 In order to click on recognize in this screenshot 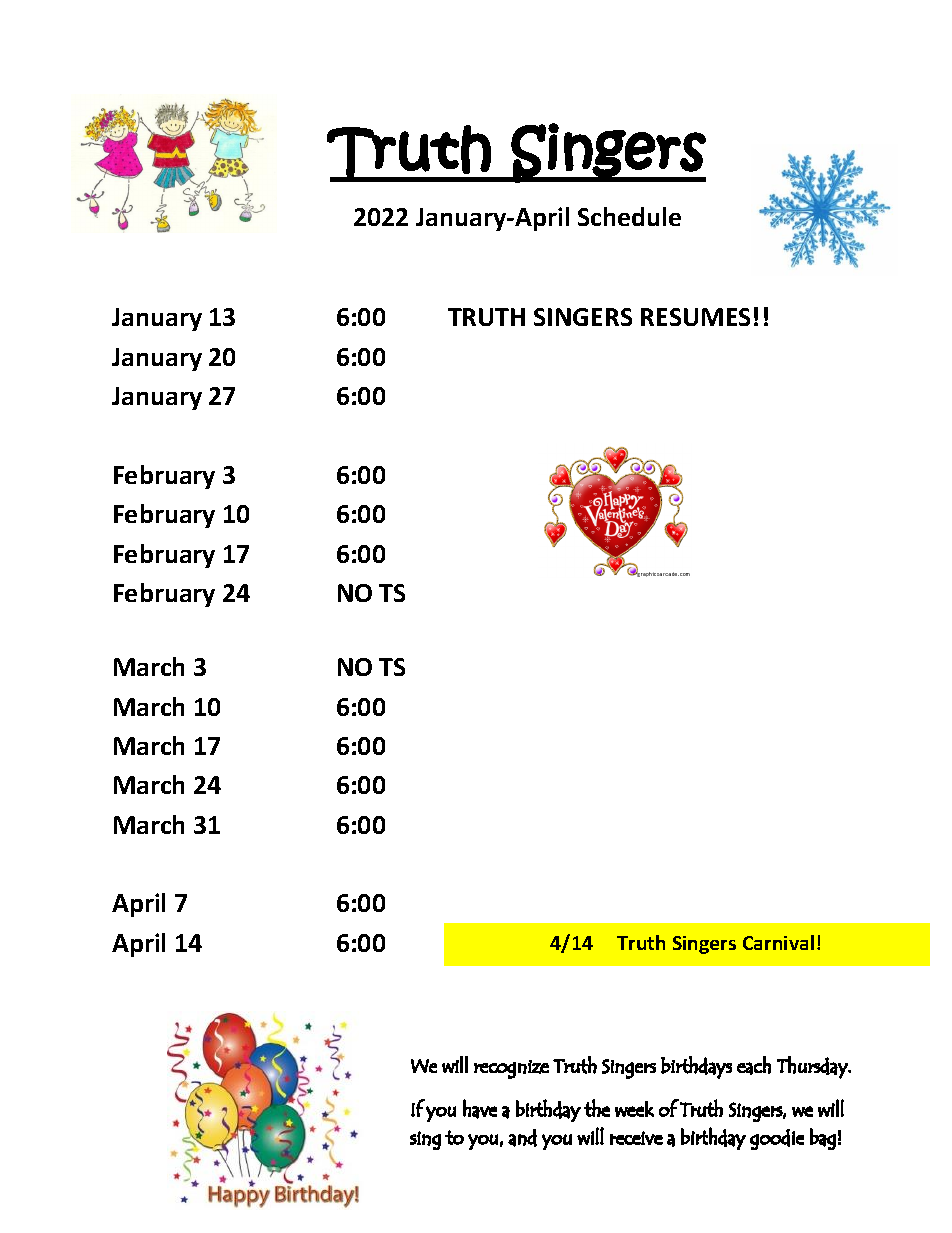, I will do `click(511, 1069)`.
